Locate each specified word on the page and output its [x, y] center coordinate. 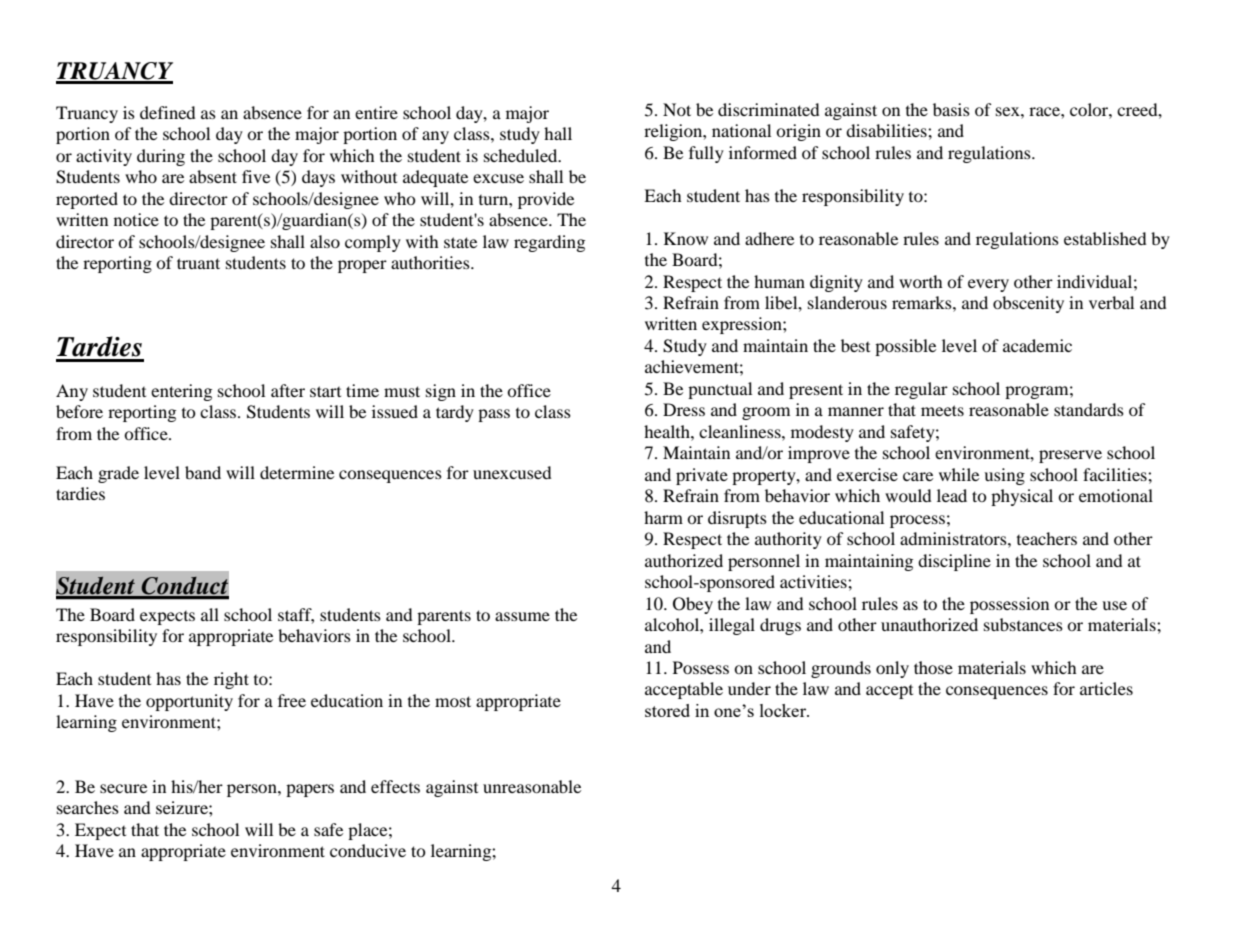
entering [181, 392]
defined [168, 112]
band [203, 472]
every [988, 285]
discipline [954, 562]
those [933, 667]
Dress [684, 409]
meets [942, 410]
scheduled [522, 155]
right [231, 680]
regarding [549, 243]
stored [667, 710]
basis [951, 109]
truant [198, 263]
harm [663, 517]
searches [88, 807]
